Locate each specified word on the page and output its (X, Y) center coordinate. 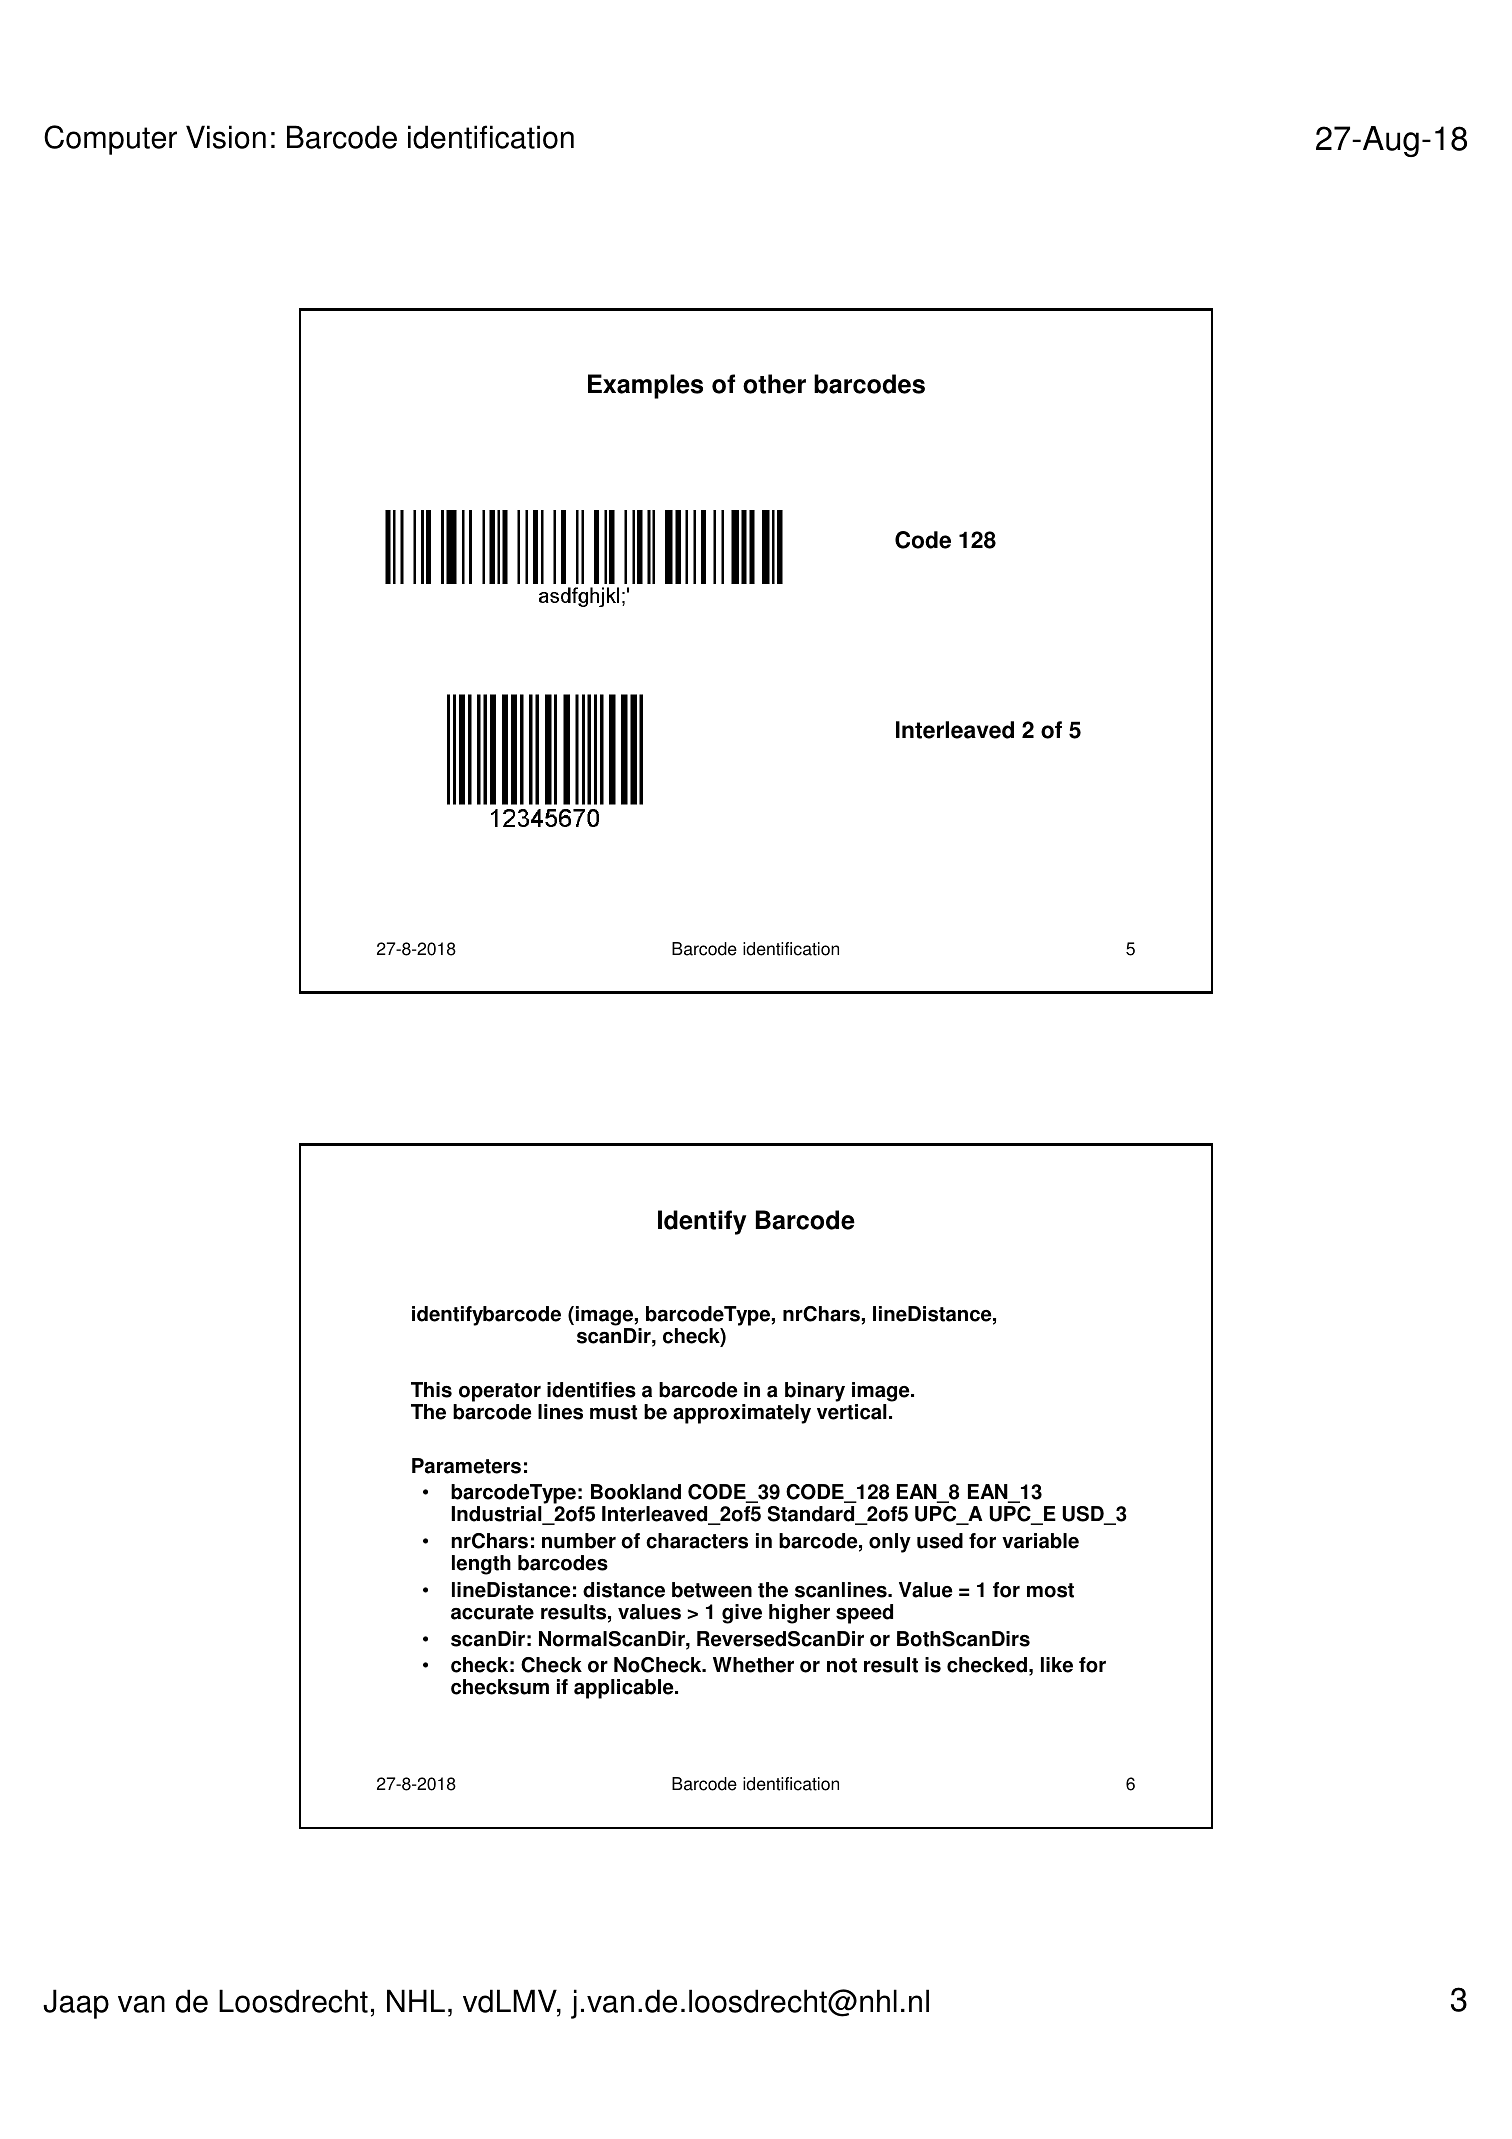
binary (815, 1392)
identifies (591, 1390)
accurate (492, 1612)
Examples (645, 386)
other (774, 384)
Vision (226, 137)
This (431, 1390)
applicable (625, 1689)
